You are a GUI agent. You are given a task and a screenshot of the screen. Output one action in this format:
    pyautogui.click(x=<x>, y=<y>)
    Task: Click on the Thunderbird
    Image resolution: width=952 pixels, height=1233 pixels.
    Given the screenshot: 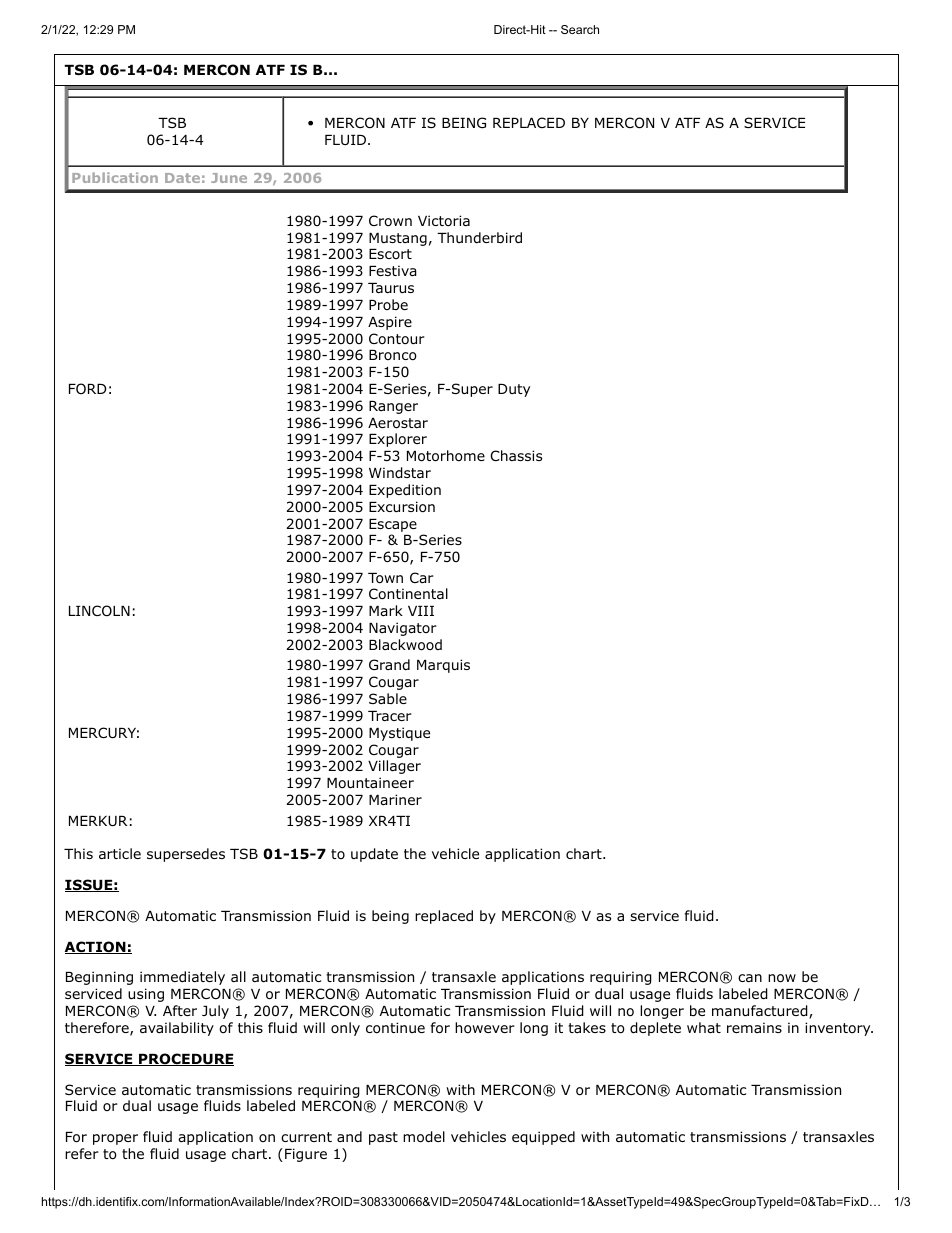 What is the action you would take?
    pyautogui.click(x=479, y=237)
